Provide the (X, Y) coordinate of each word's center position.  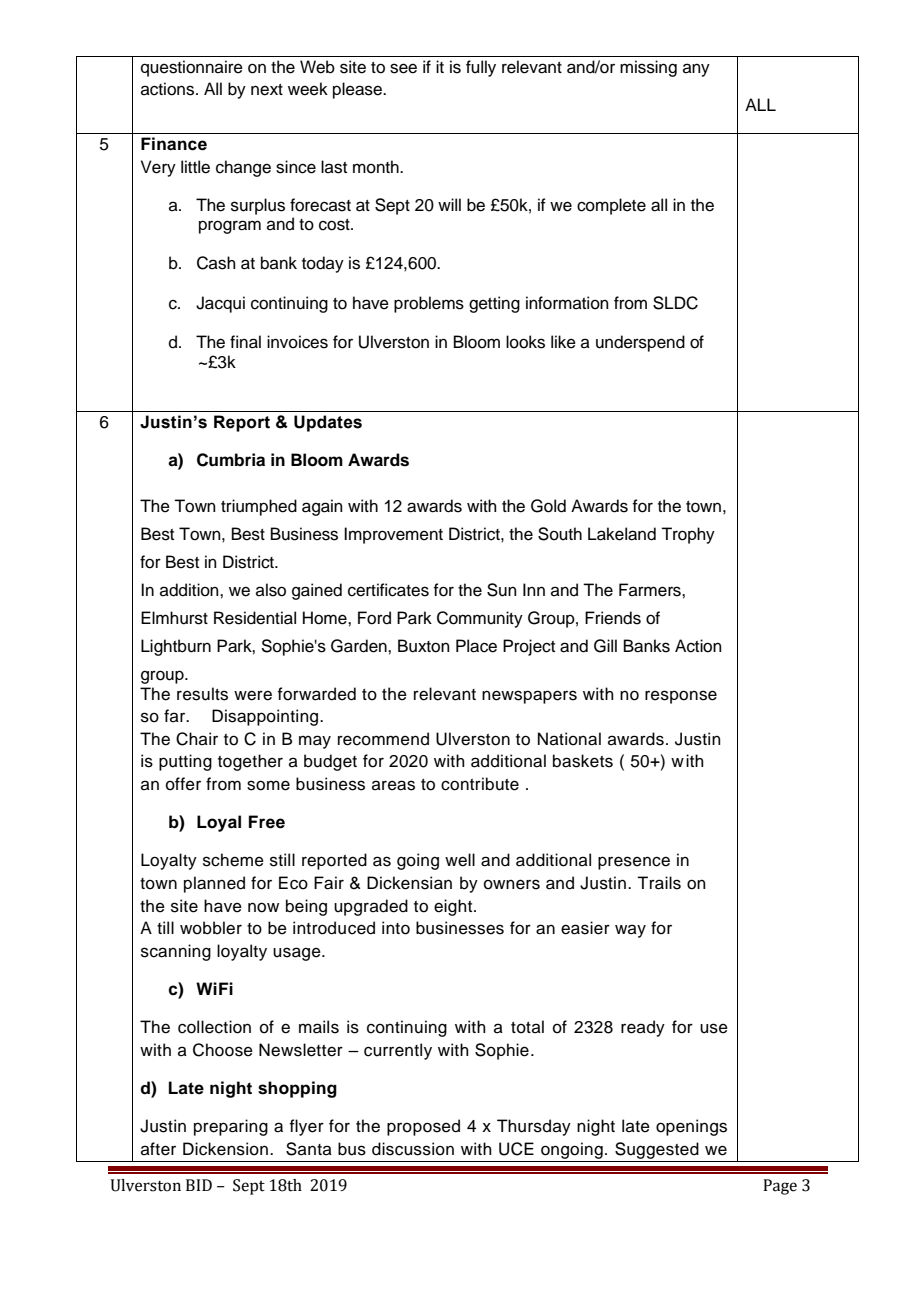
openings (691, 1127)
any (696, 70)
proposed (423, 1127)
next (267, 90)
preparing (231, 1127)
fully (481, 68)
